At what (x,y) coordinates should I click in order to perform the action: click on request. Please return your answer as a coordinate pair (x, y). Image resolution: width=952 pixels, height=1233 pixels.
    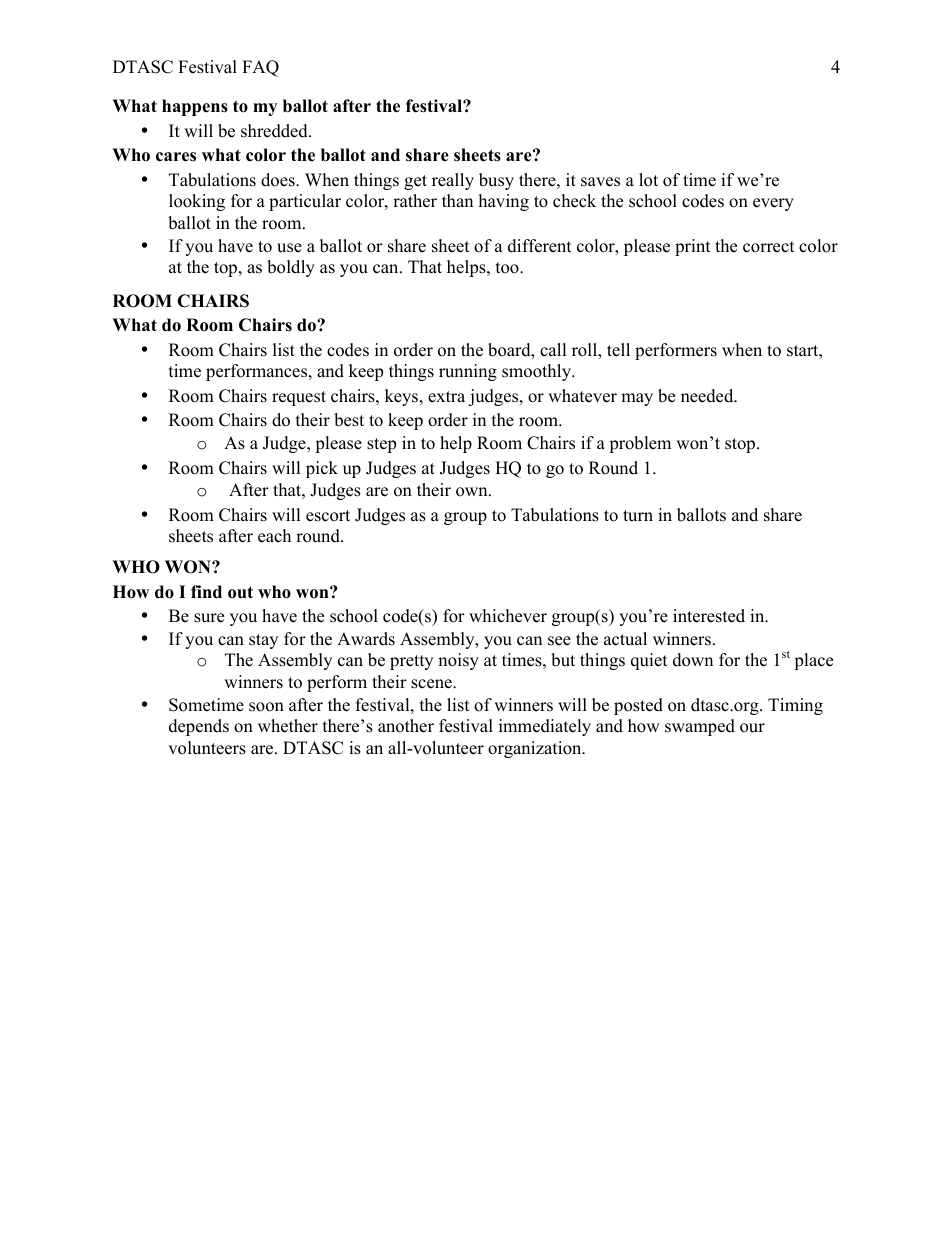
    Looking at the image, I should click on (299, 398).
